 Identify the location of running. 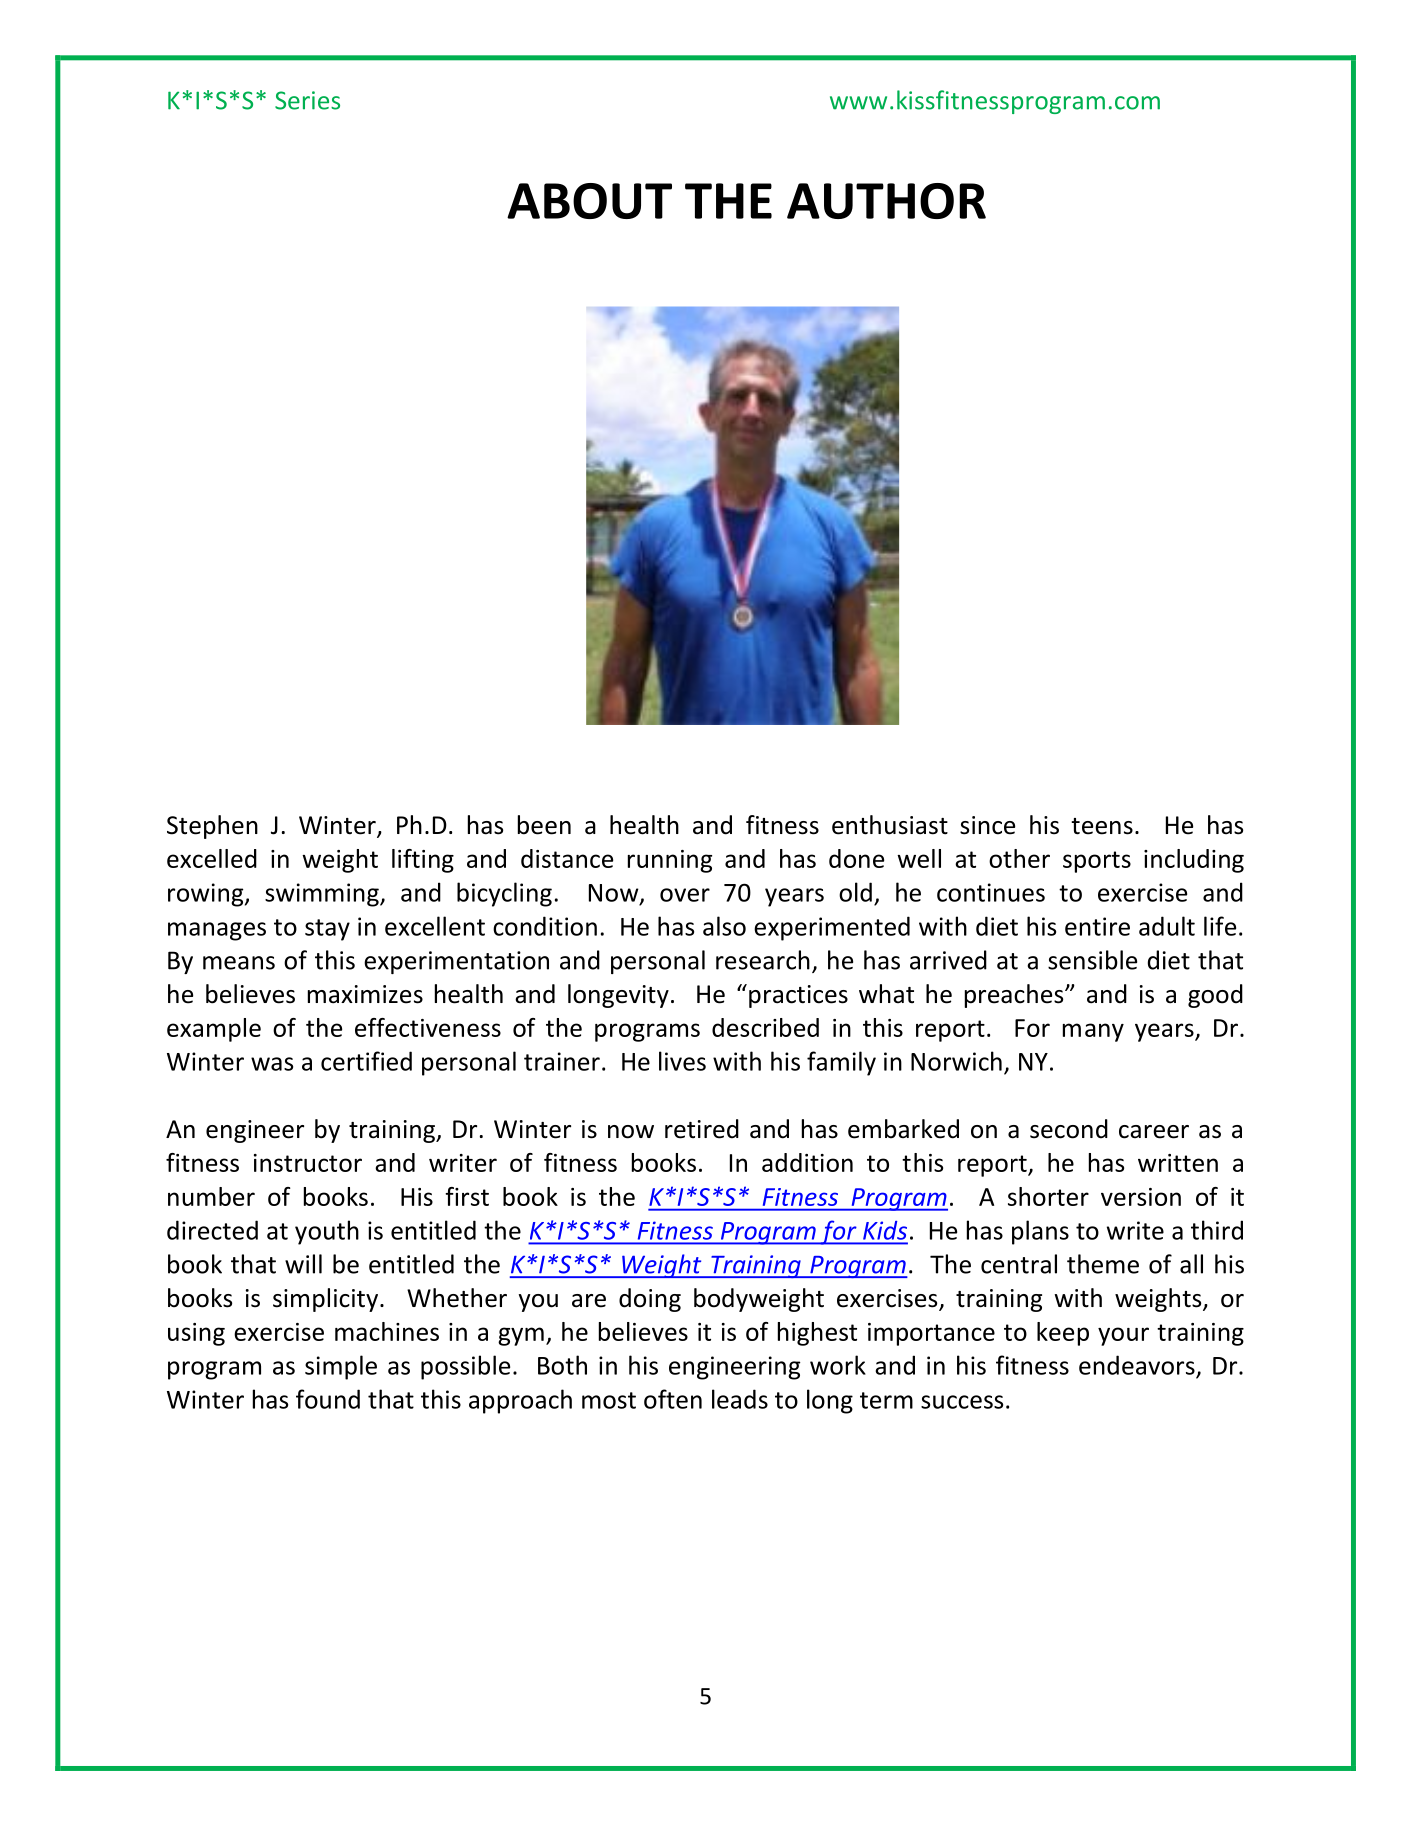
(670, 861).
